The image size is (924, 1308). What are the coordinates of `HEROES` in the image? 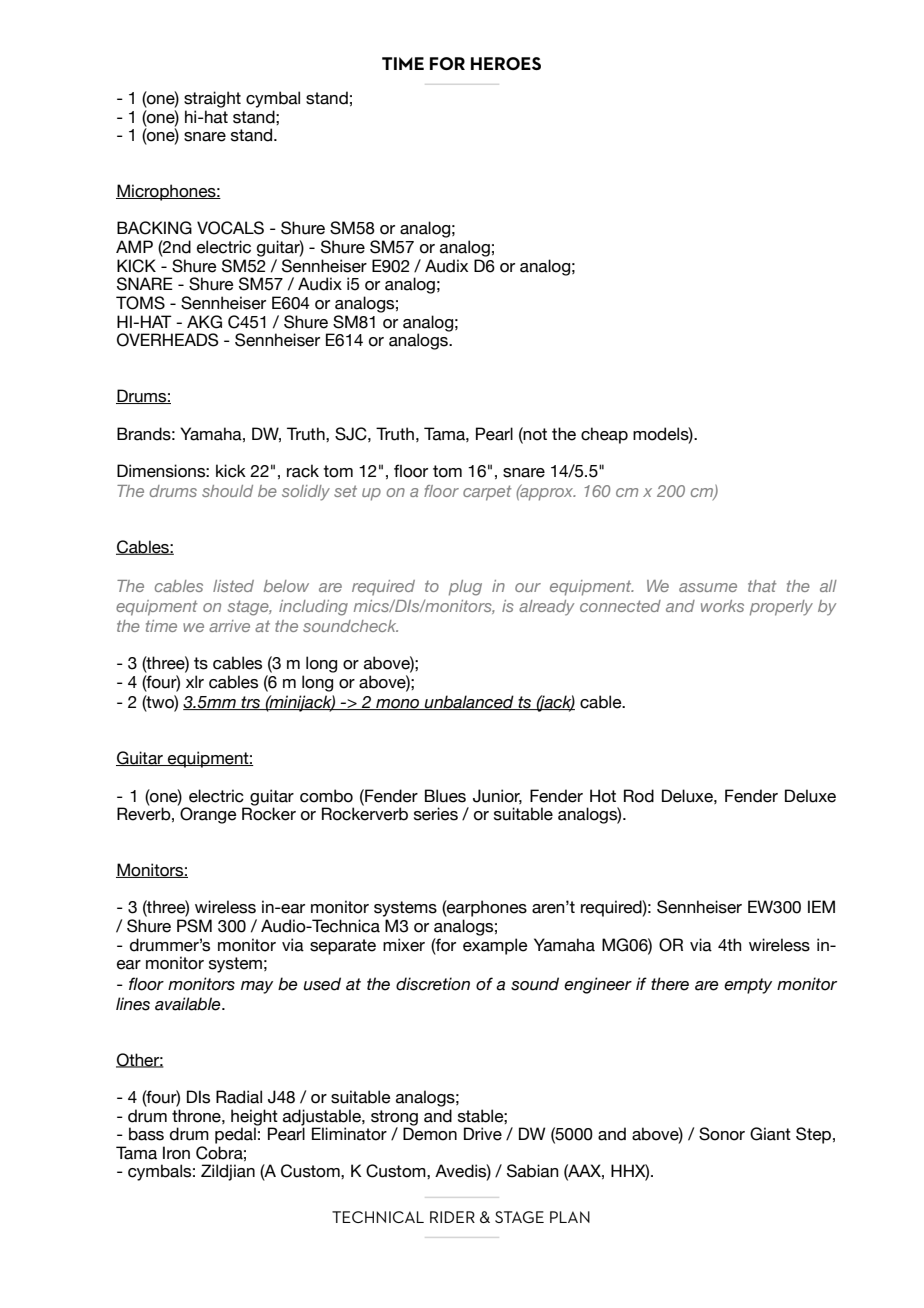 It's located at (506, 63).
